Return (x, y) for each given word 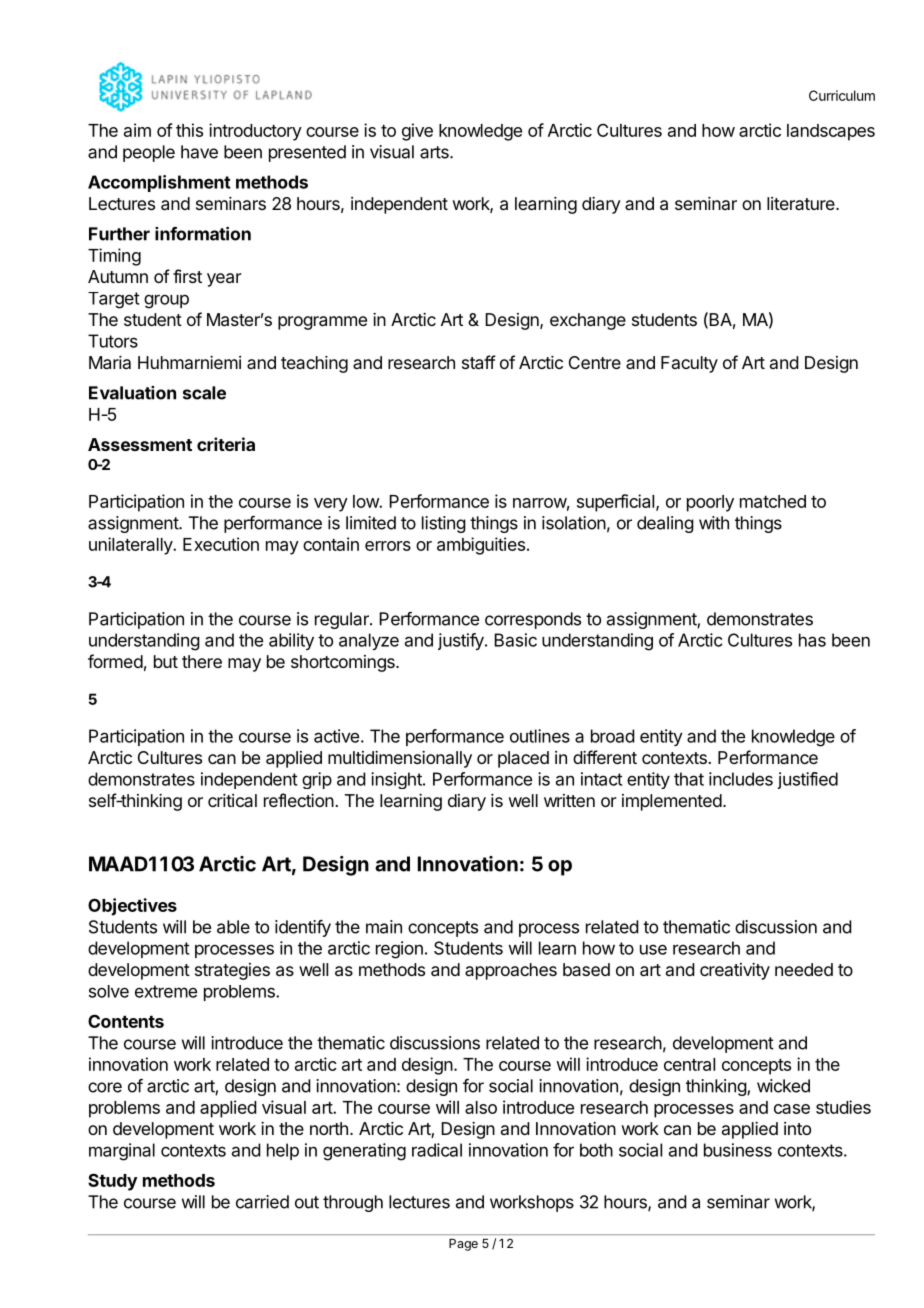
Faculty (689, 364)
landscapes (831, 132)
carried (262, 1202)
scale (204, 393)
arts (435, 152)
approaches (511, 971)
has (812, 640)
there (202, 661)
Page (463, 1245)
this (189, 130)
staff (479, 362)
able (233, 927)
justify (462, 641)
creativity (735, 971)
